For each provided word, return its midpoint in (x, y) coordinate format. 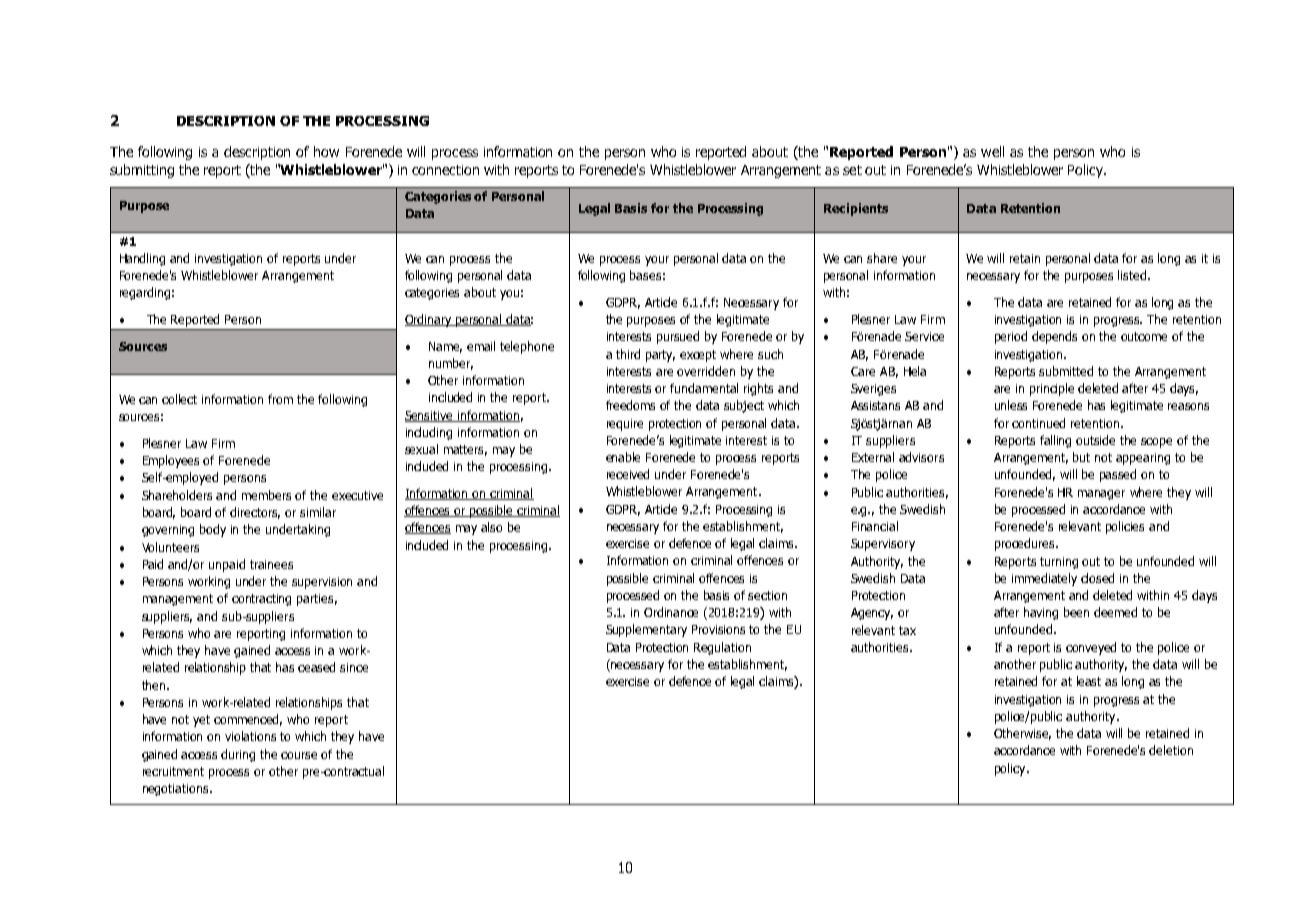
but (1081, 457)
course (299, 755)
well (992, 151)
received (628, 474)
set (852, 170)
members (266, 495)
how (326, 151)
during (238, 755)
